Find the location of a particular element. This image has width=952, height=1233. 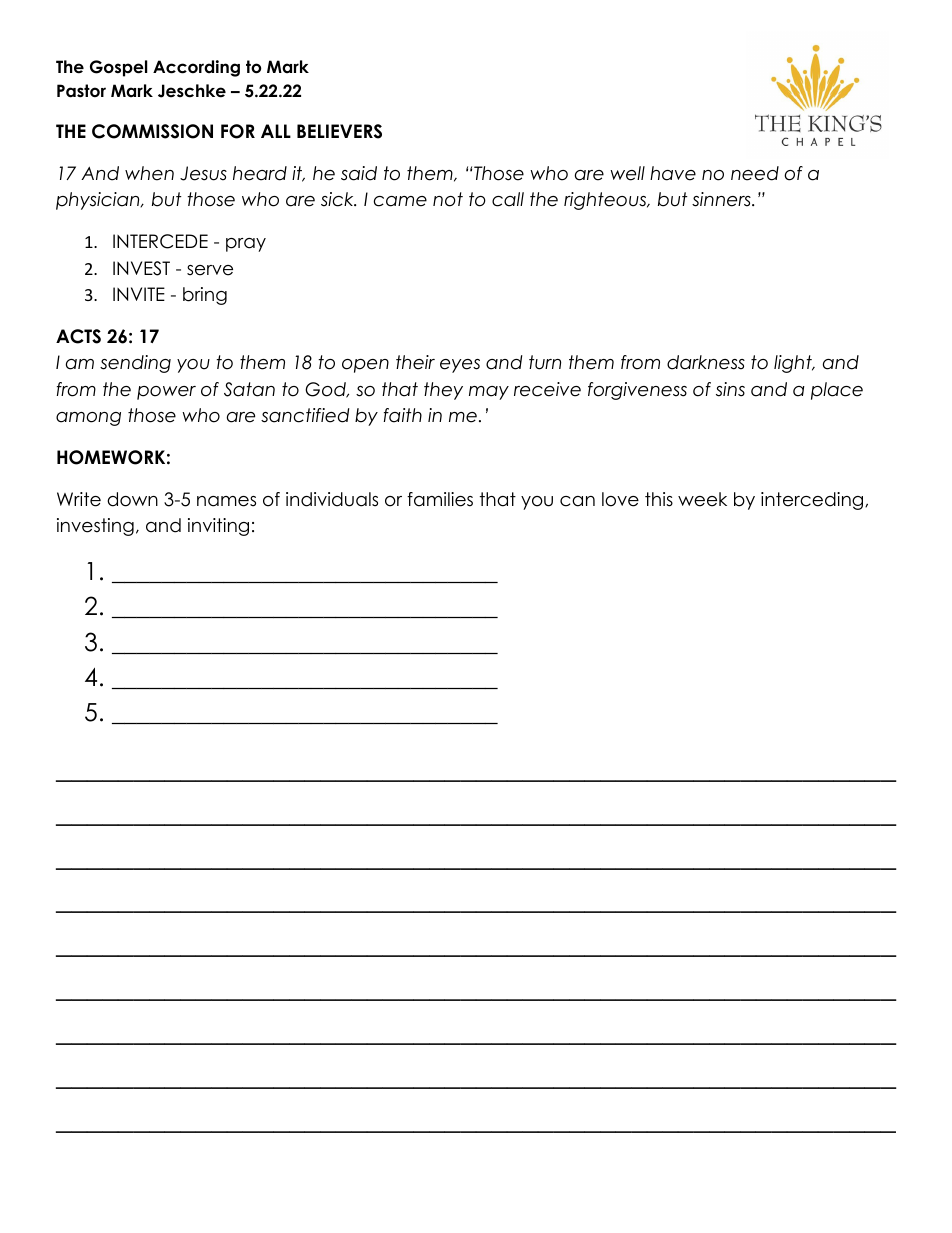

BELIEVERS is located at coordinates (339, 131).
